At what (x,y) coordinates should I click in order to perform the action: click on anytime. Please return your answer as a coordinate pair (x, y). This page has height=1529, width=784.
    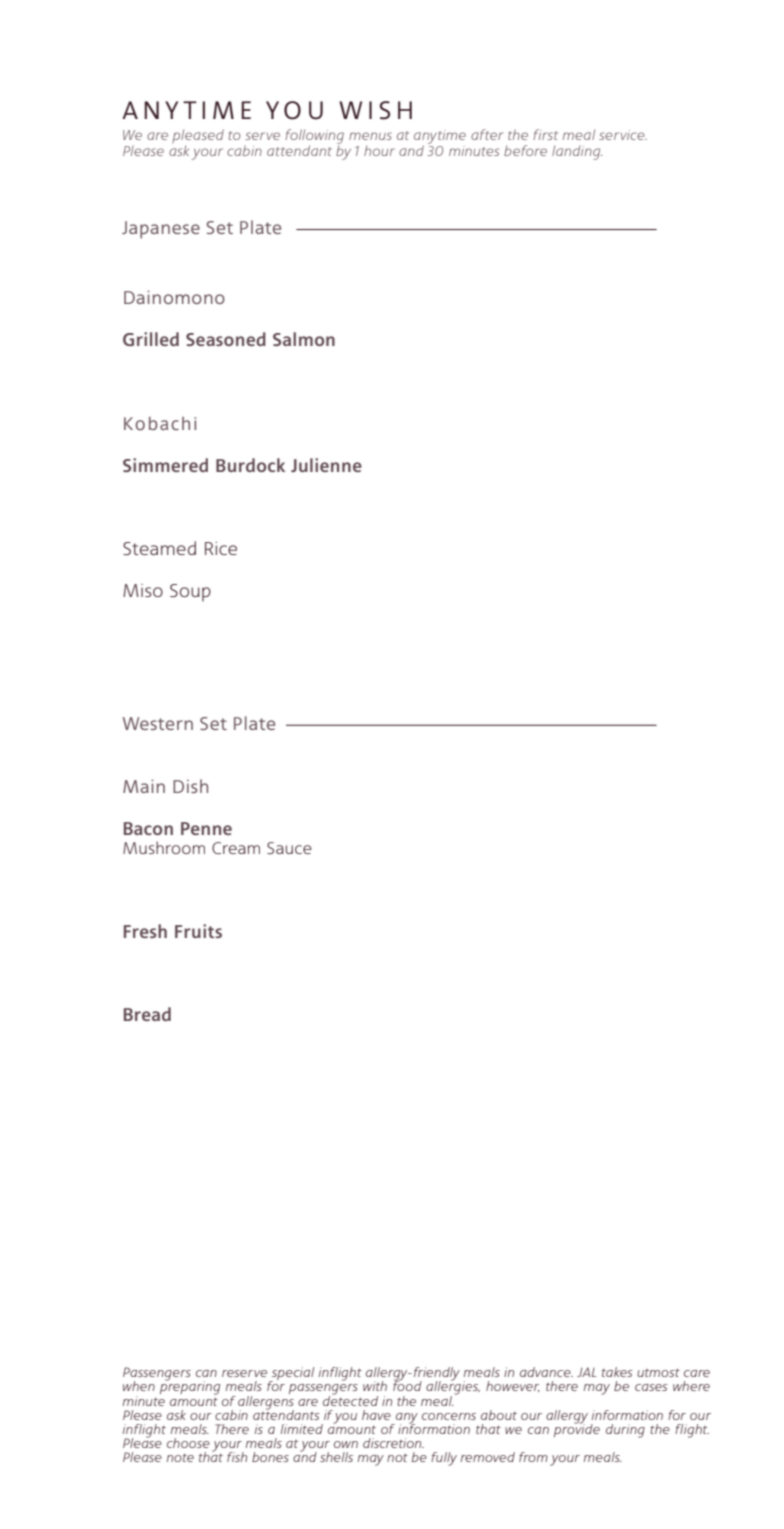
    Looking at the image, I should click on (440, 138).
